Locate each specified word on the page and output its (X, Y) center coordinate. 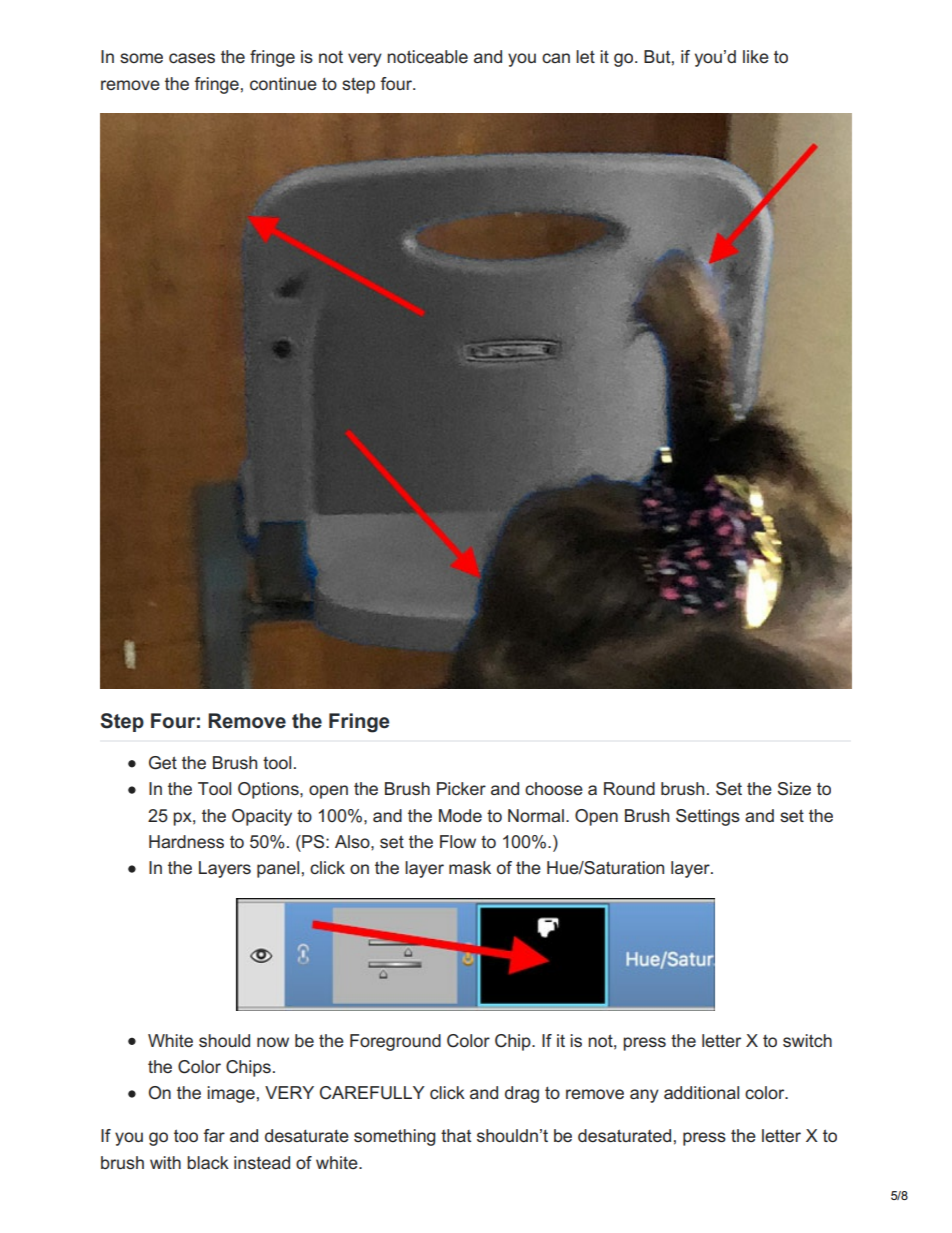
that (456, 1135)
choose (554, 788)
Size (794, 789)
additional (701, 1092)
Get (163, 763)
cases (192, 58)
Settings (708, 817)
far (214, 1135)
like (756, 56)
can (556, 58)
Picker (461, 788)
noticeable (427, 56)
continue (283, 83)
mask (470, 867)
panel (278, 869)
